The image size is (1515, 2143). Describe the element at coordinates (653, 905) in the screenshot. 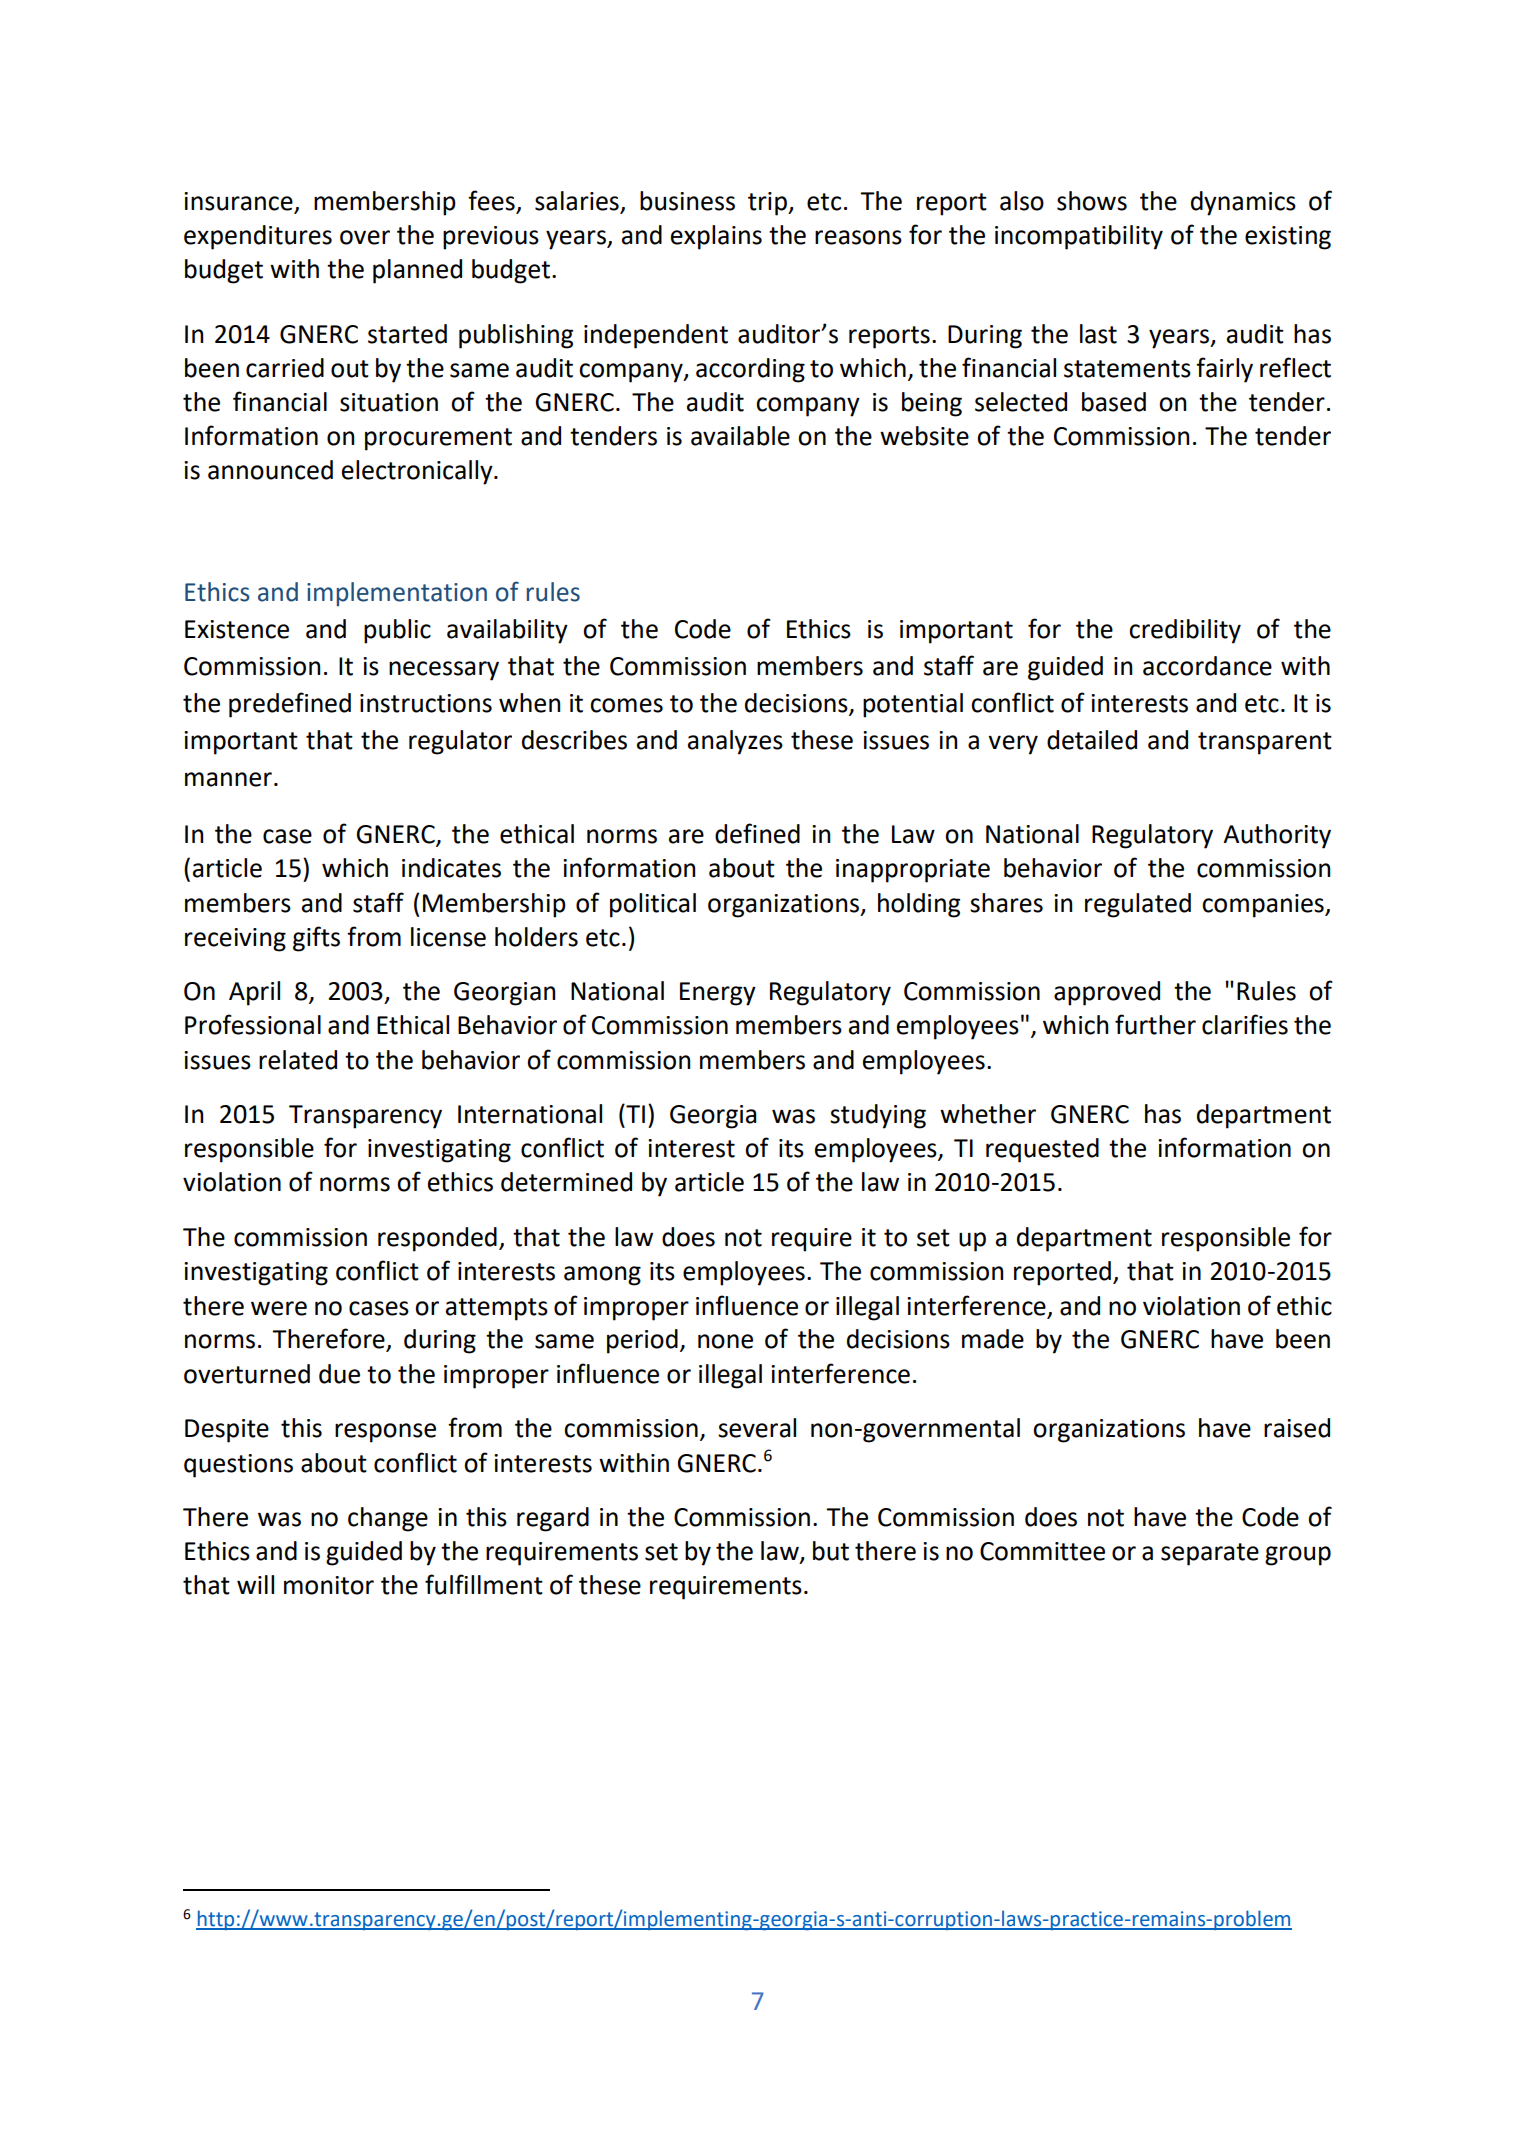

I see `political` at that location.
